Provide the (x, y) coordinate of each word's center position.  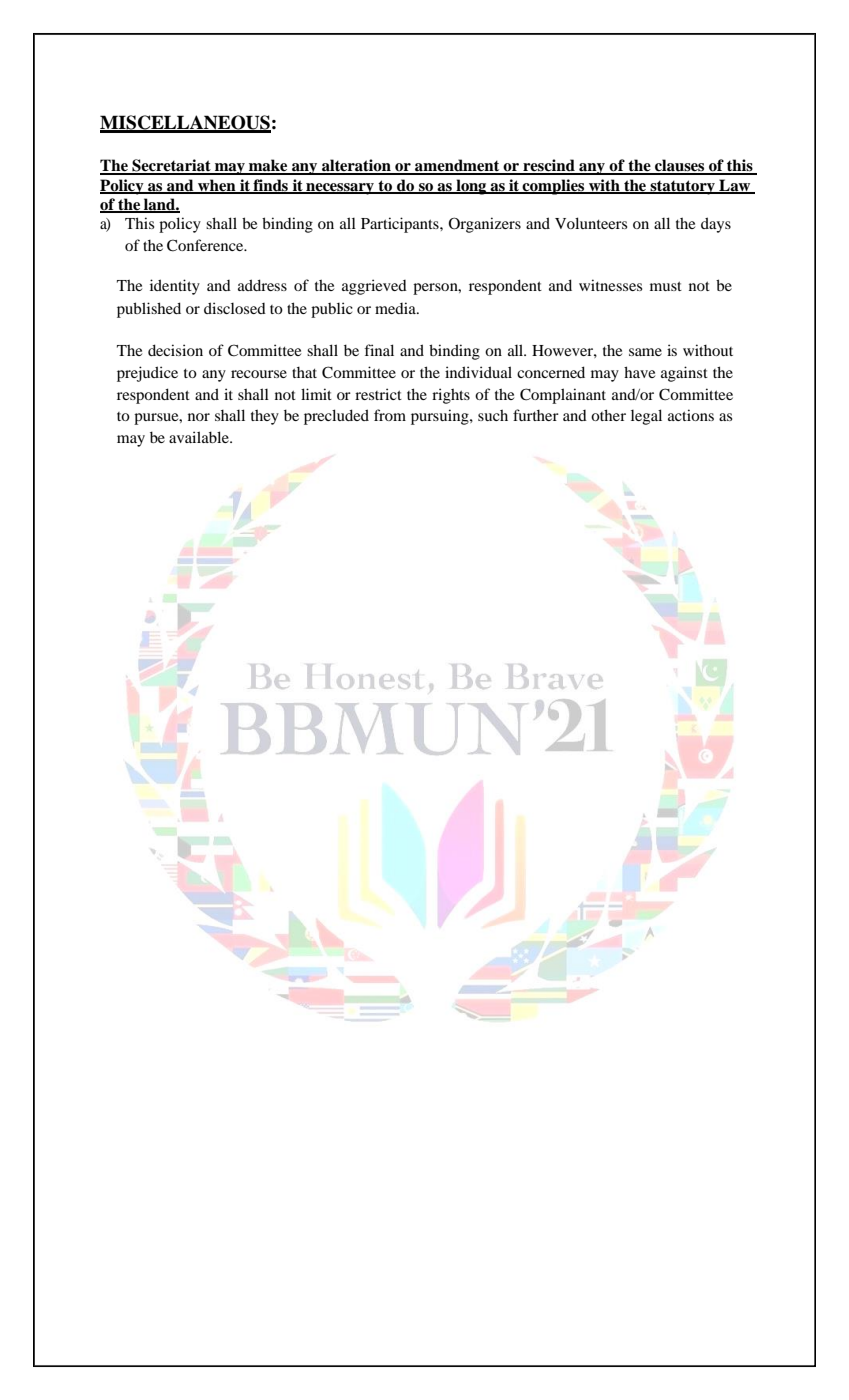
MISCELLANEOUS (185, 123)
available (200, 437)
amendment (457, 166)
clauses (680, 166)
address (262, 285)
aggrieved (374, 287)
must (666, 286)
